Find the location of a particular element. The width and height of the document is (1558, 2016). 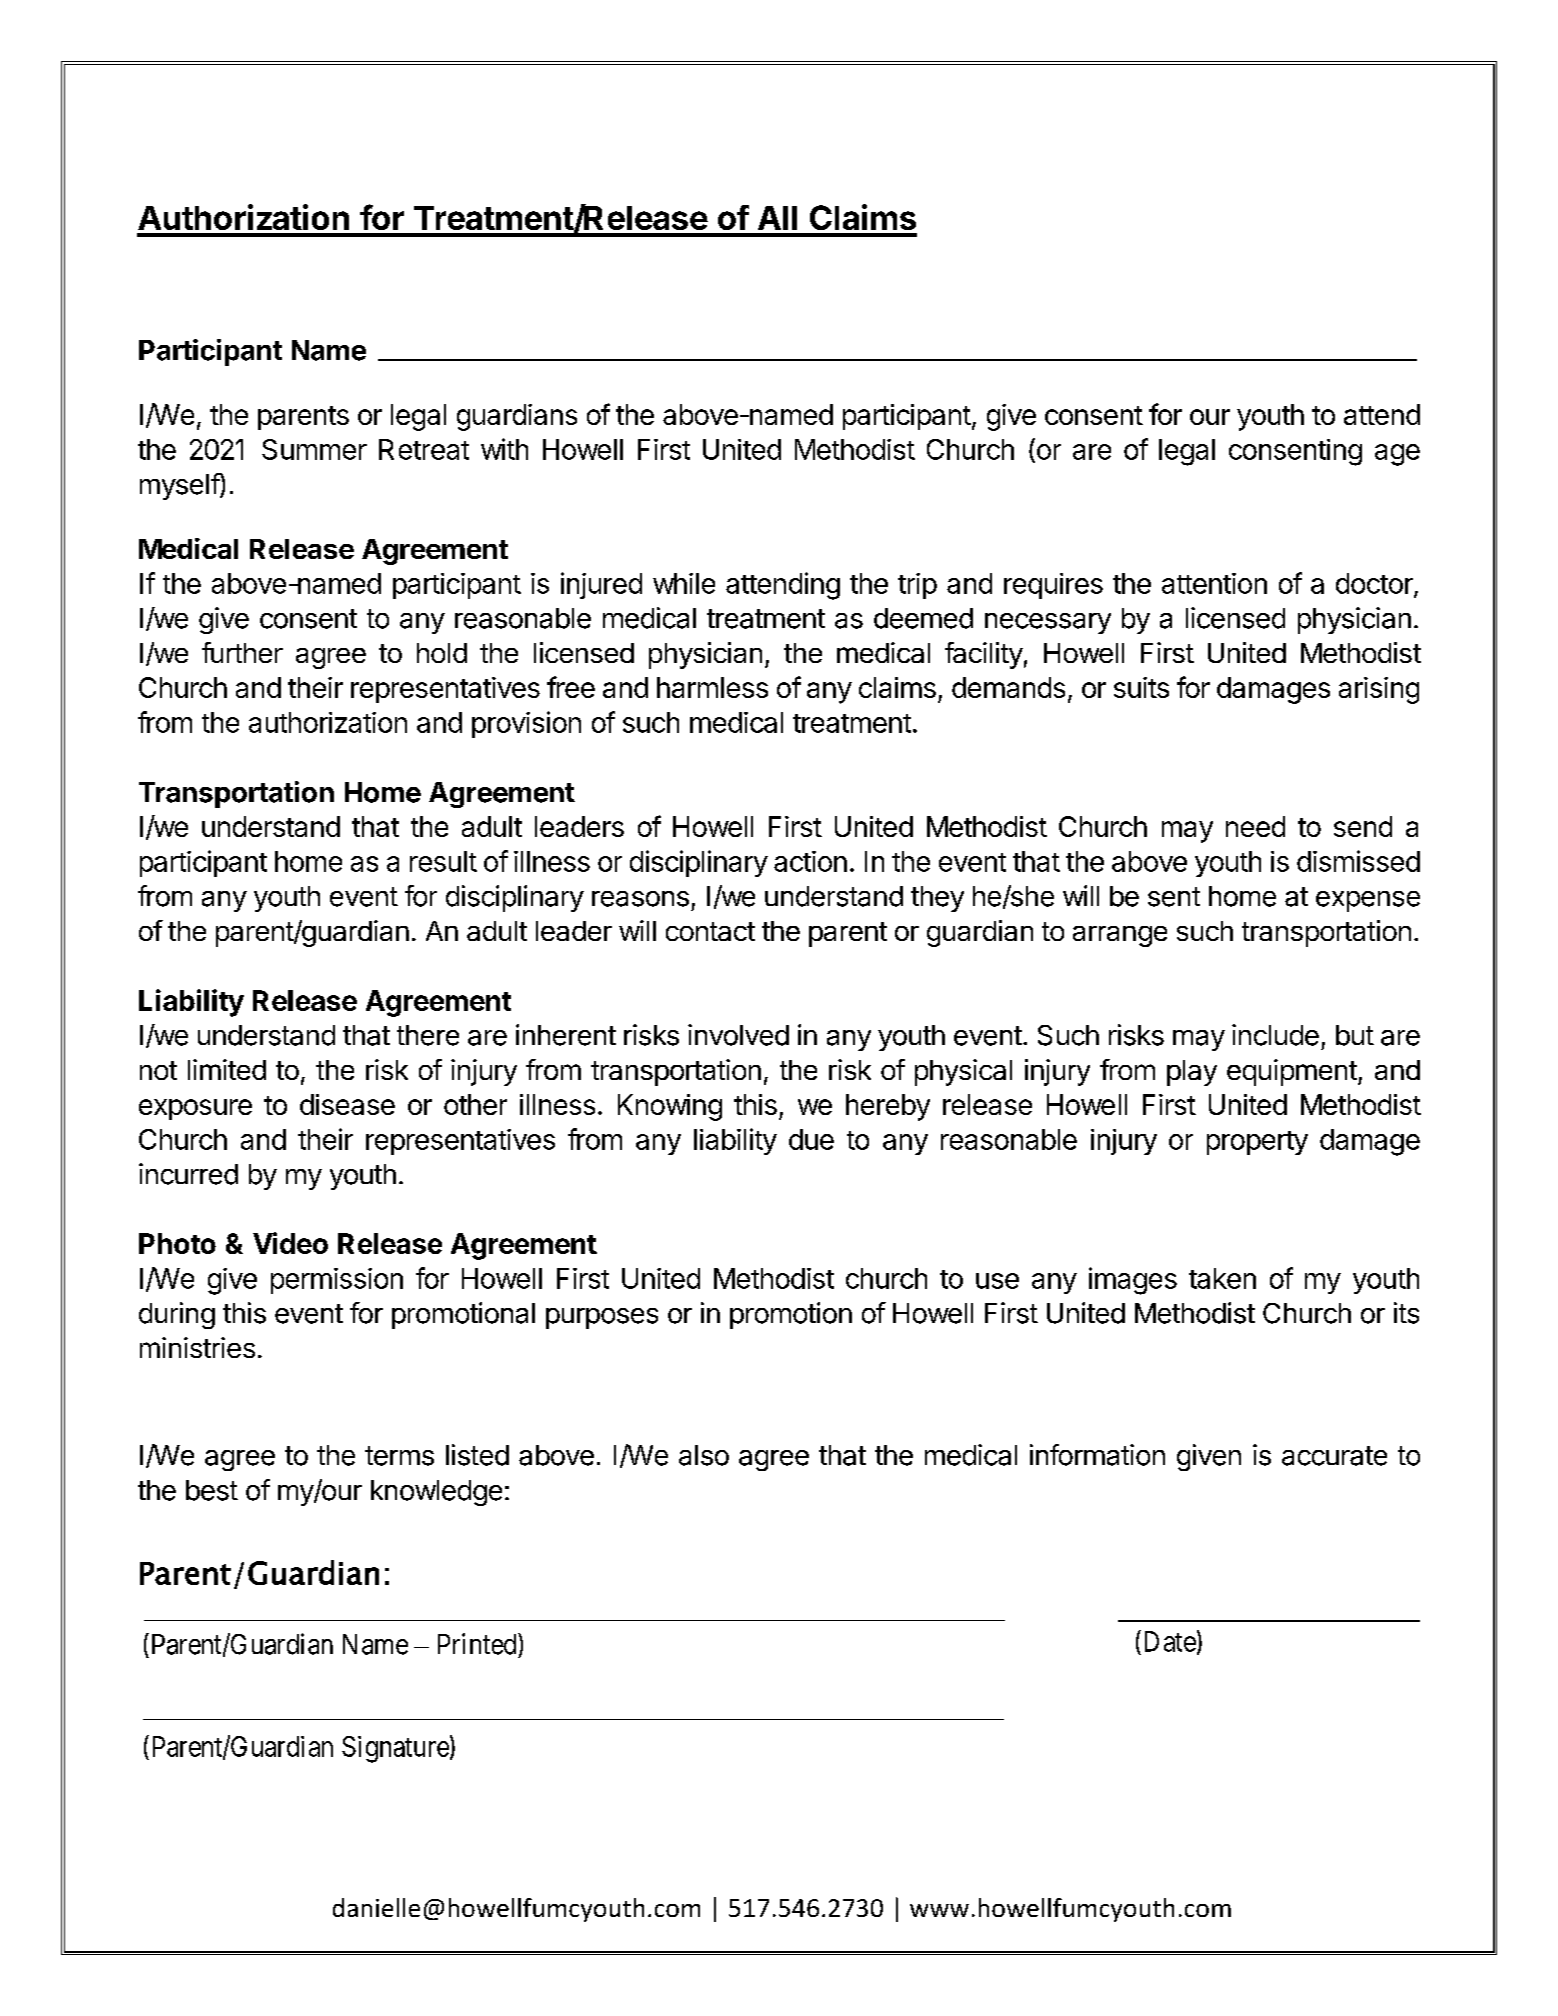

further is located at coordinates (242, 652).
